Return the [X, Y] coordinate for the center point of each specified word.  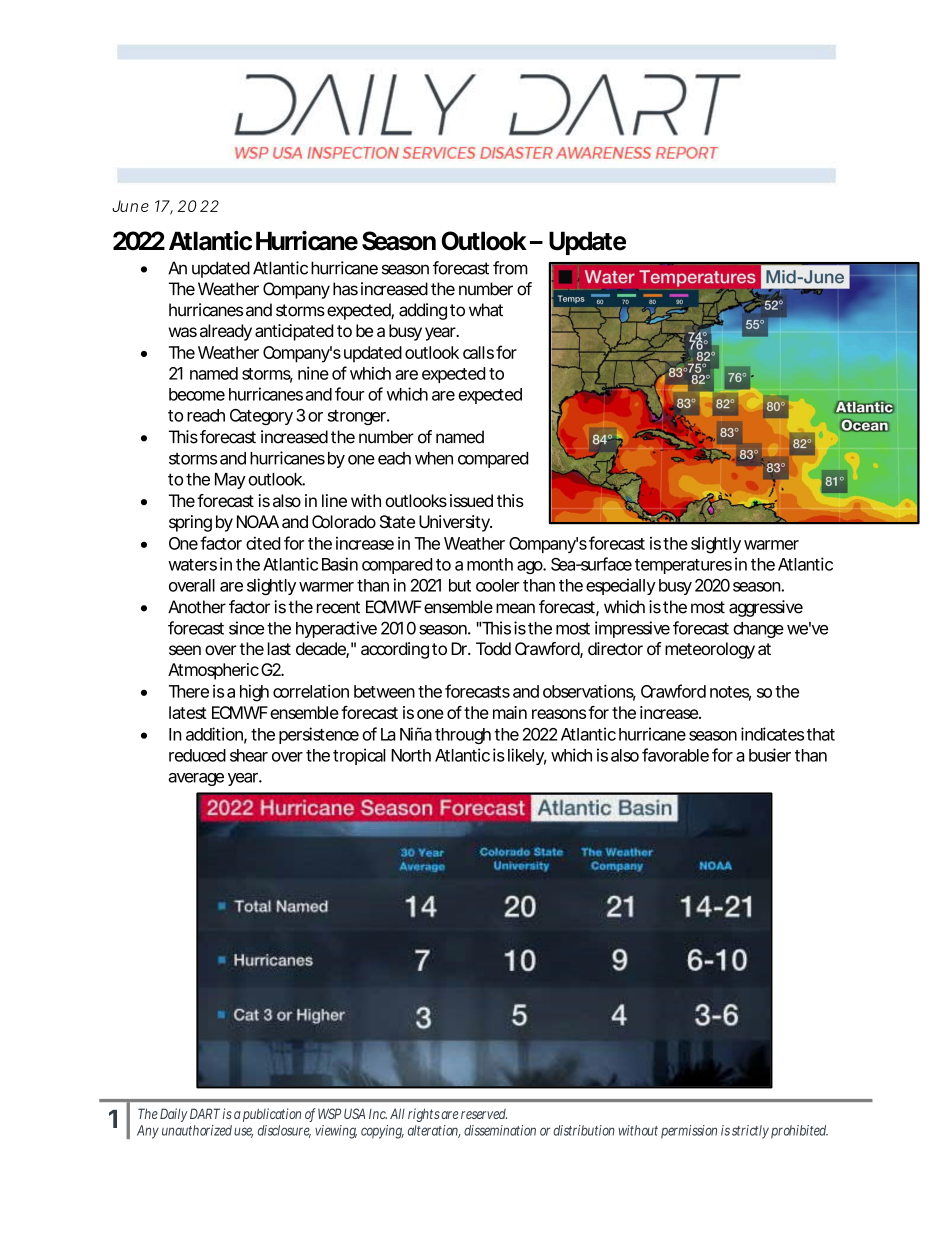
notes [730, 693]
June [130, 206]
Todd [493, 648]
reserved [484, 1114]
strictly [750, 1132]
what [486, 310]
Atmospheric [213, 671]
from [510, 268]
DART [205, 1113]
